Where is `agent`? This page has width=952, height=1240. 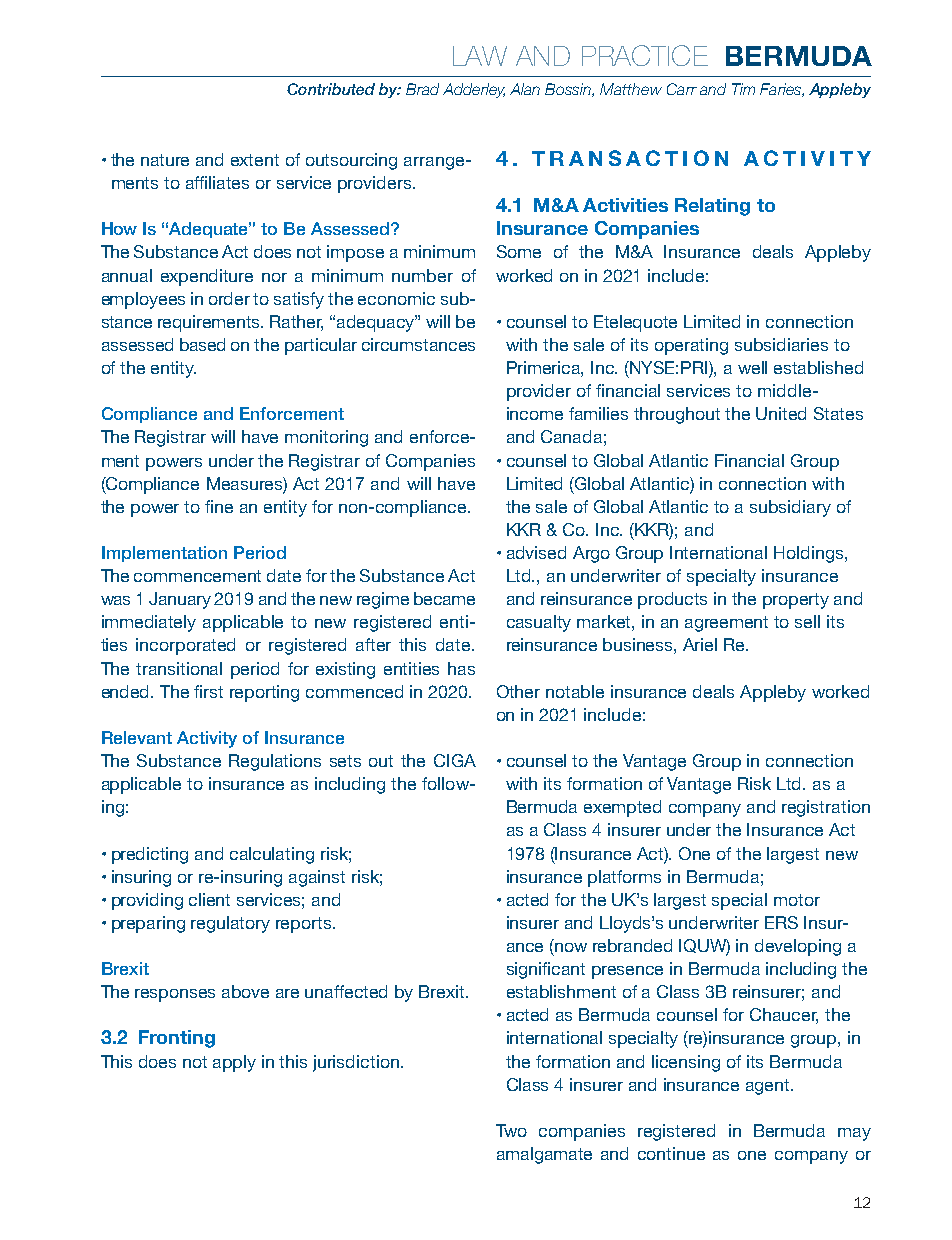 agent is located at coordinates (769, 1087).
